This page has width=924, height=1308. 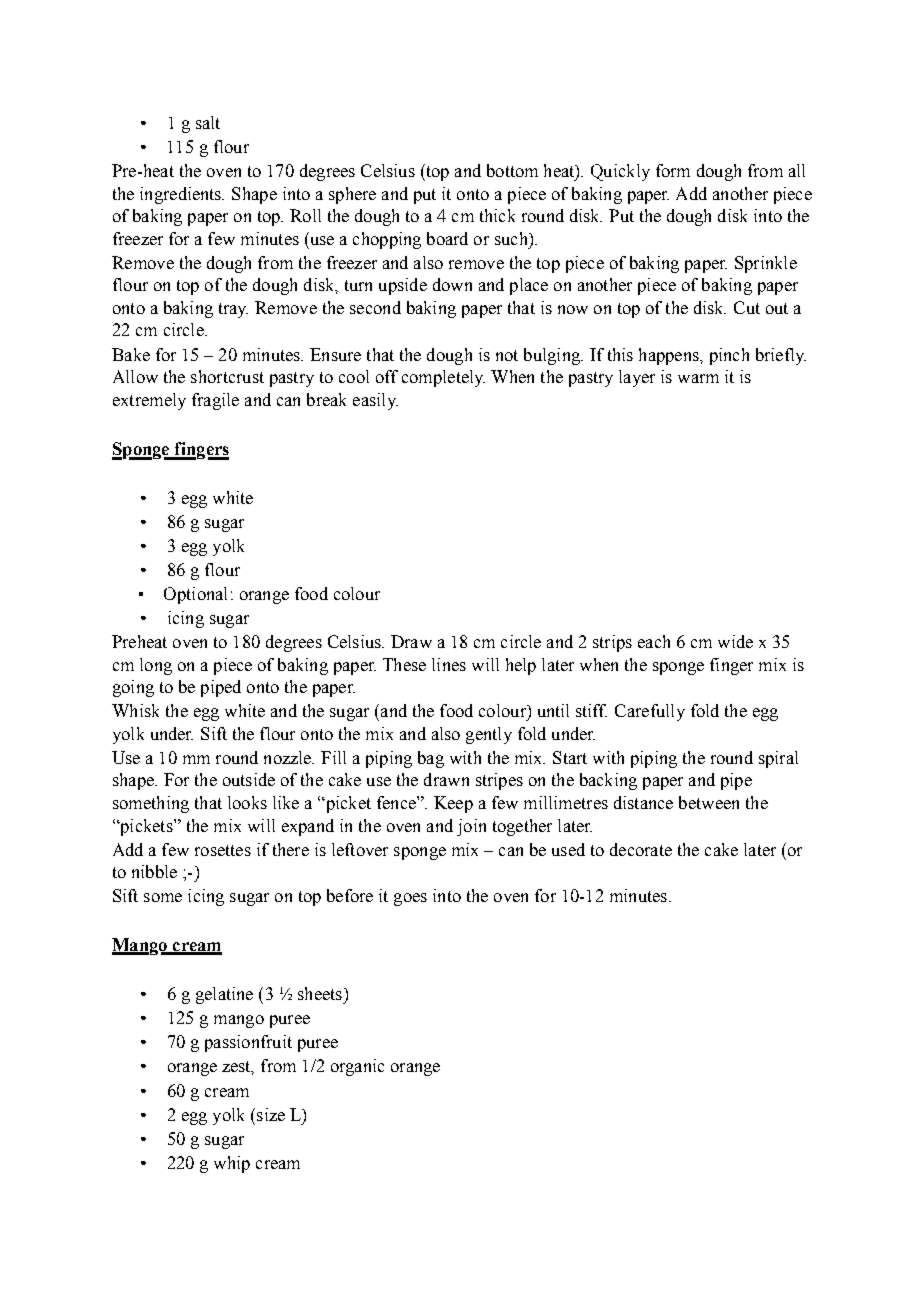 I want to click on form, so click(x=673, y=170).
